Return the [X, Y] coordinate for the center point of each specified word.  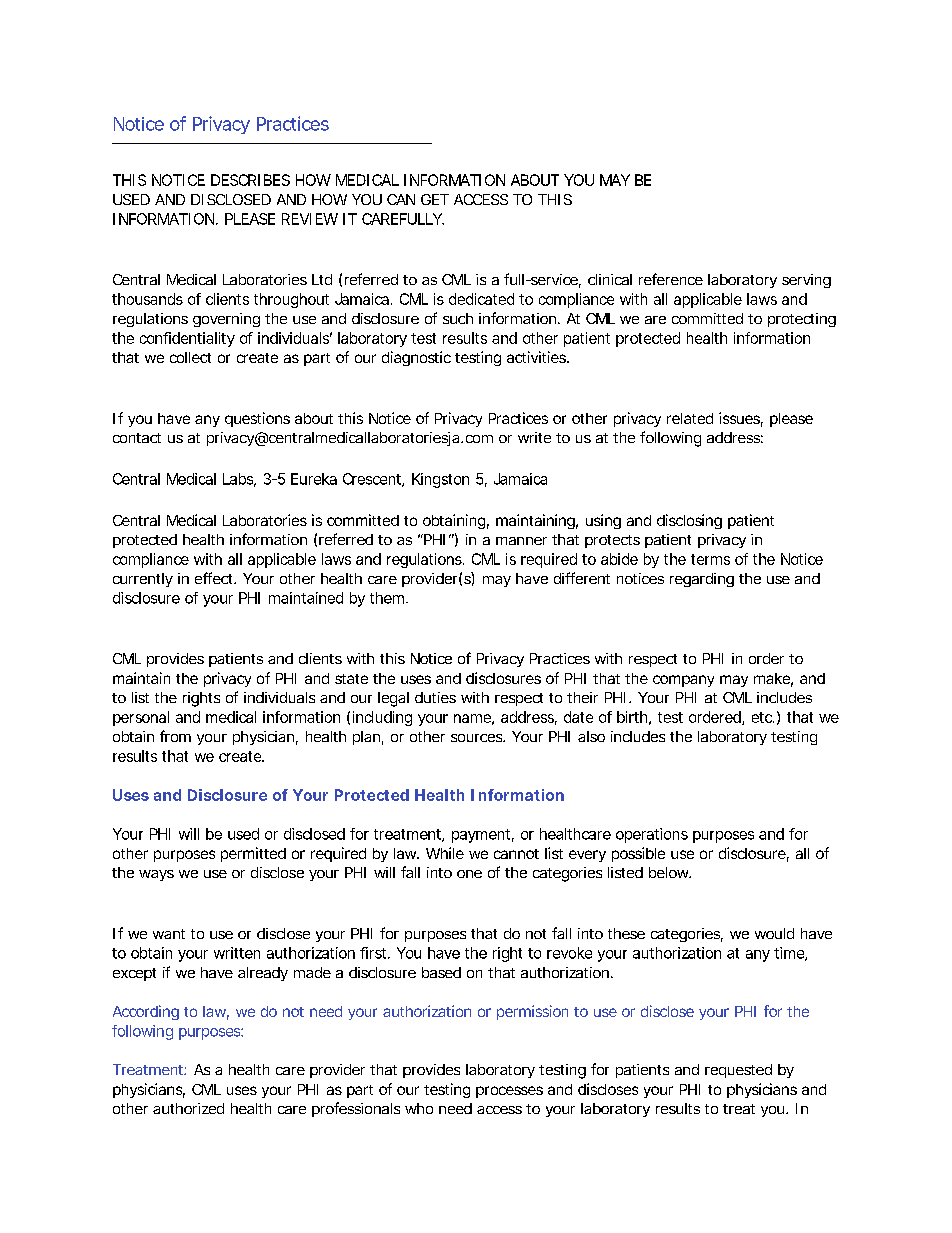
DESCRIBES [250, 180]
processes [509, 1092]
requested [738, 1071]
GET [435, 199]
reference [671, 279]
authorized [188, 1108]
